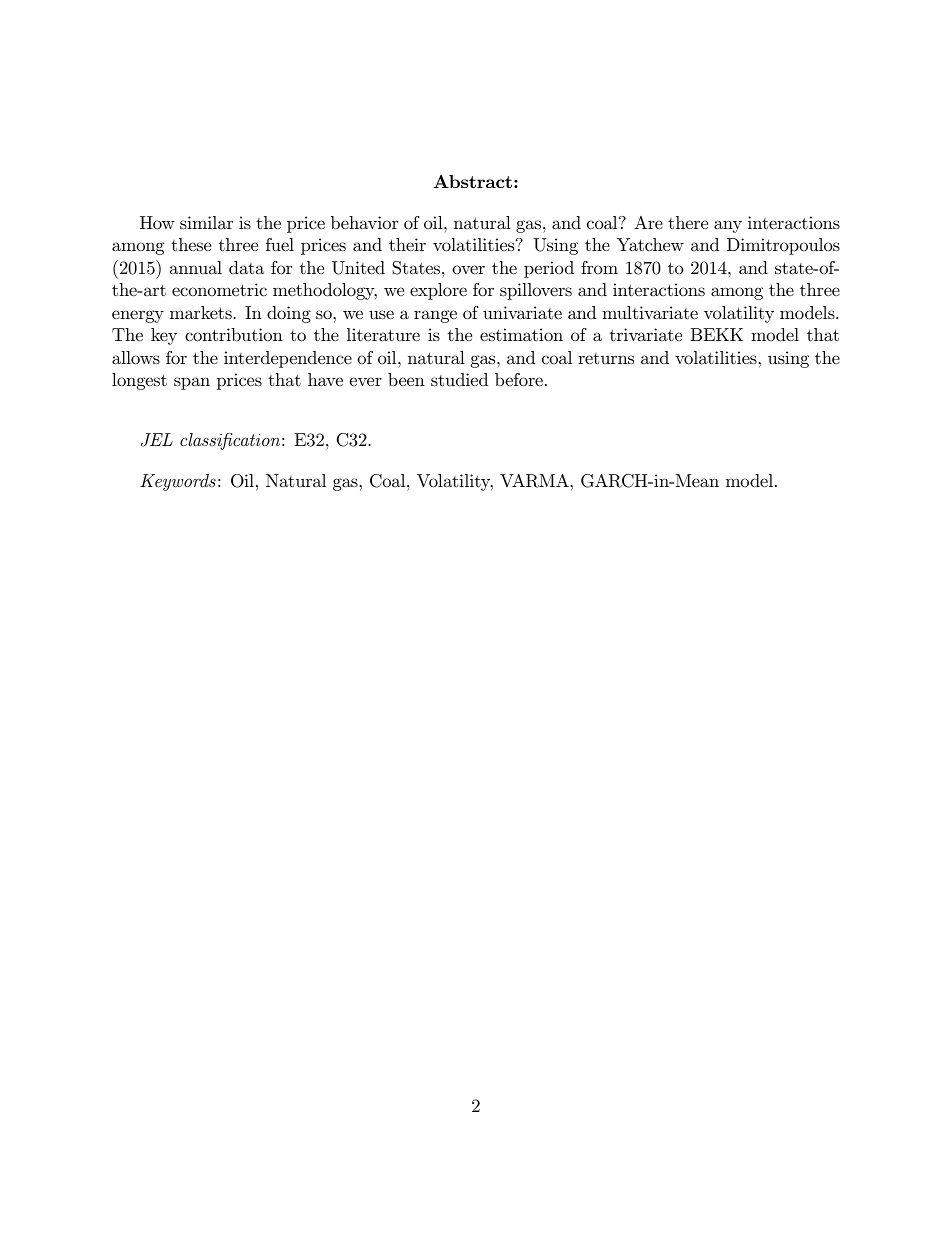 The height and width of the screenshot is (1233, 952). I want to click on Keywords, so click(178, 482).
